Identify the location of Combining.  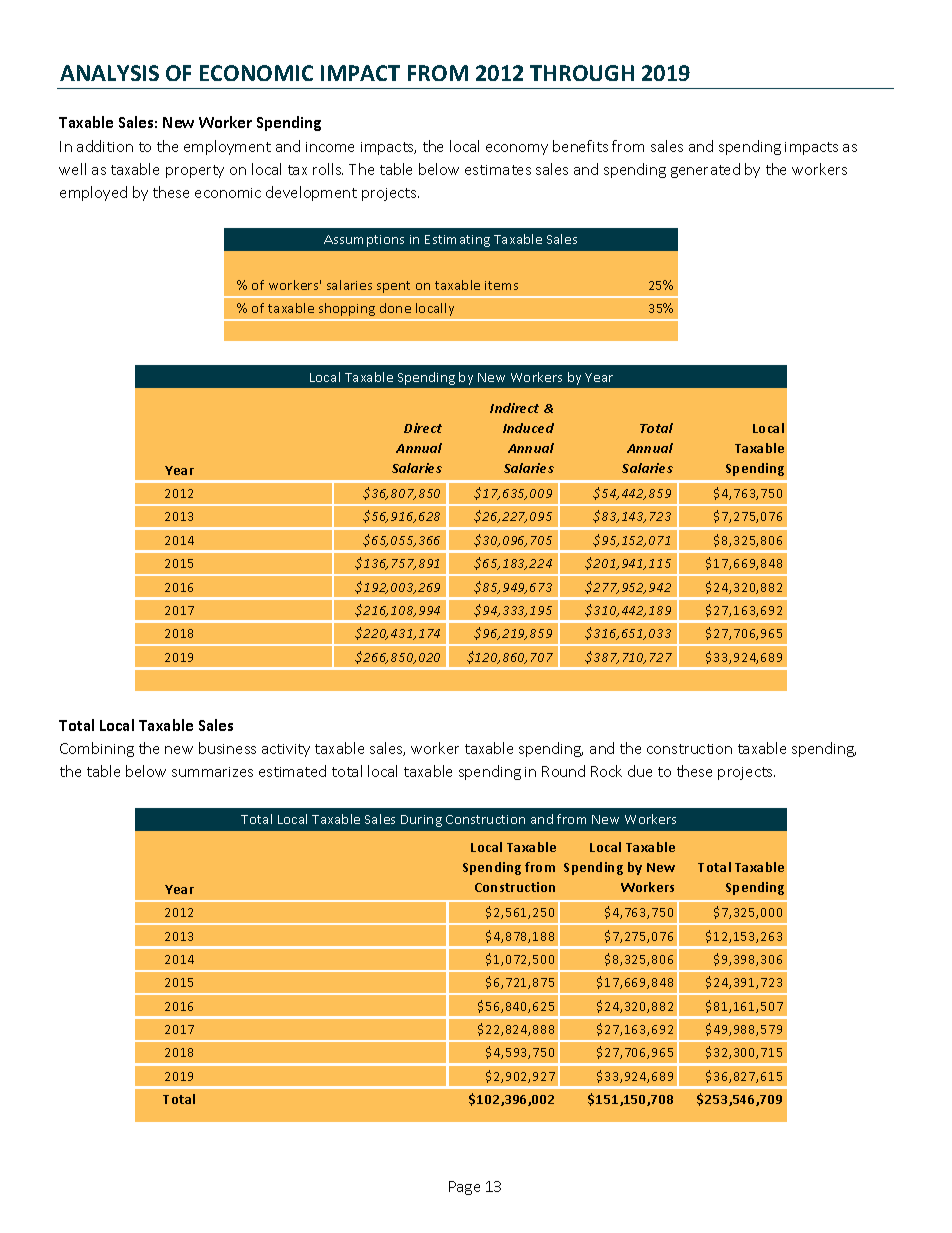
(97, 749).
